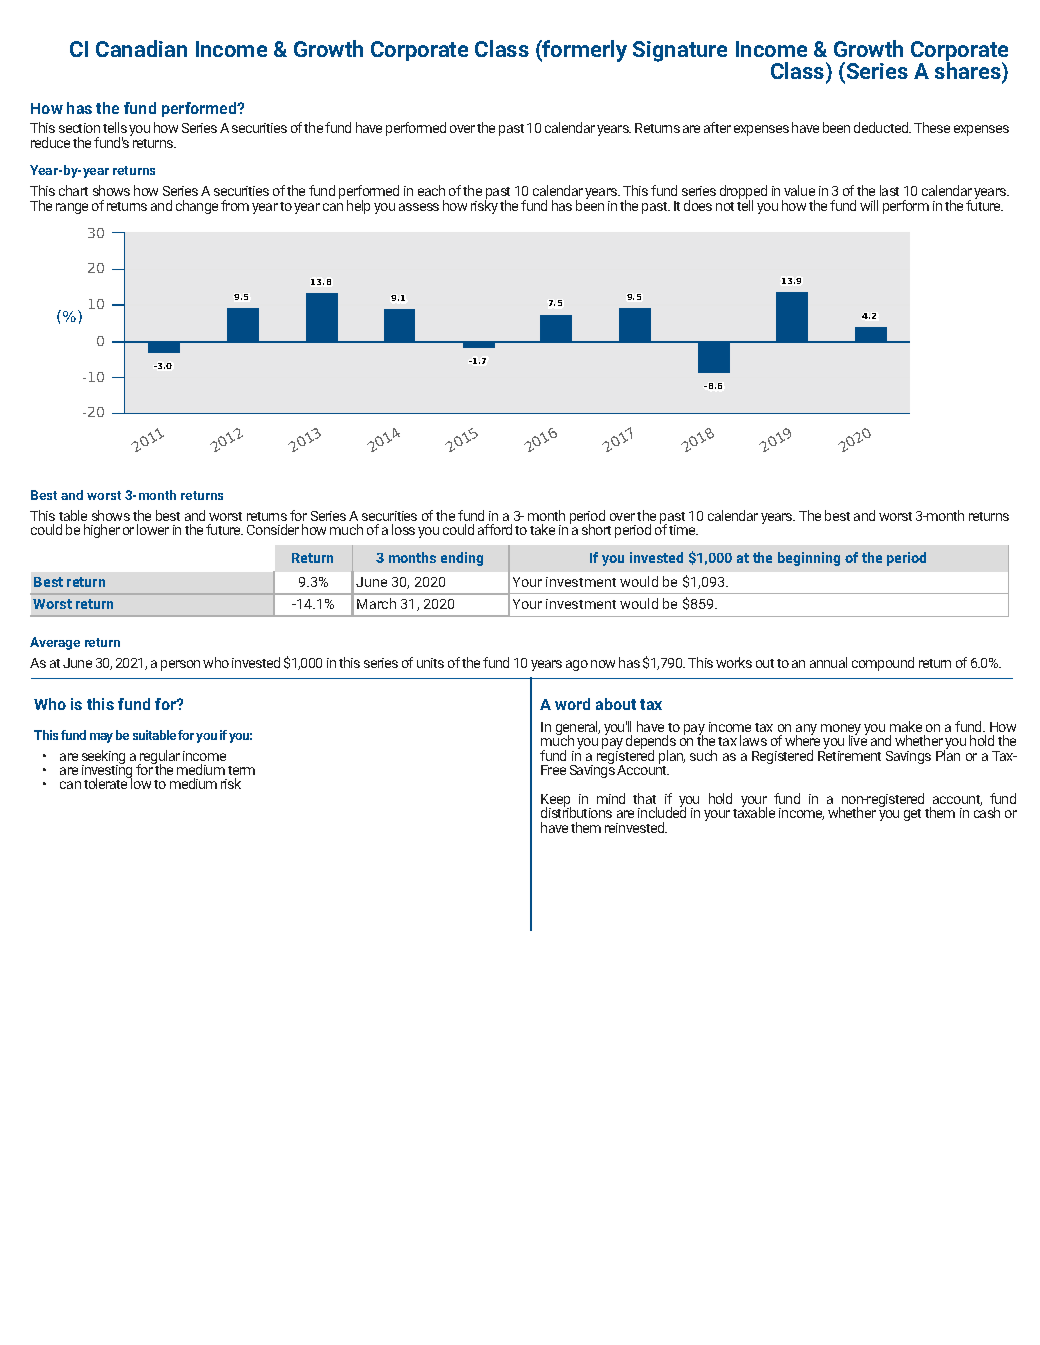 This screenshot has width=1040, height=1345. What do you see at coordinates (107, 783) in the screenshot?
I see `tolerate` at bounding box center [107, 783].
